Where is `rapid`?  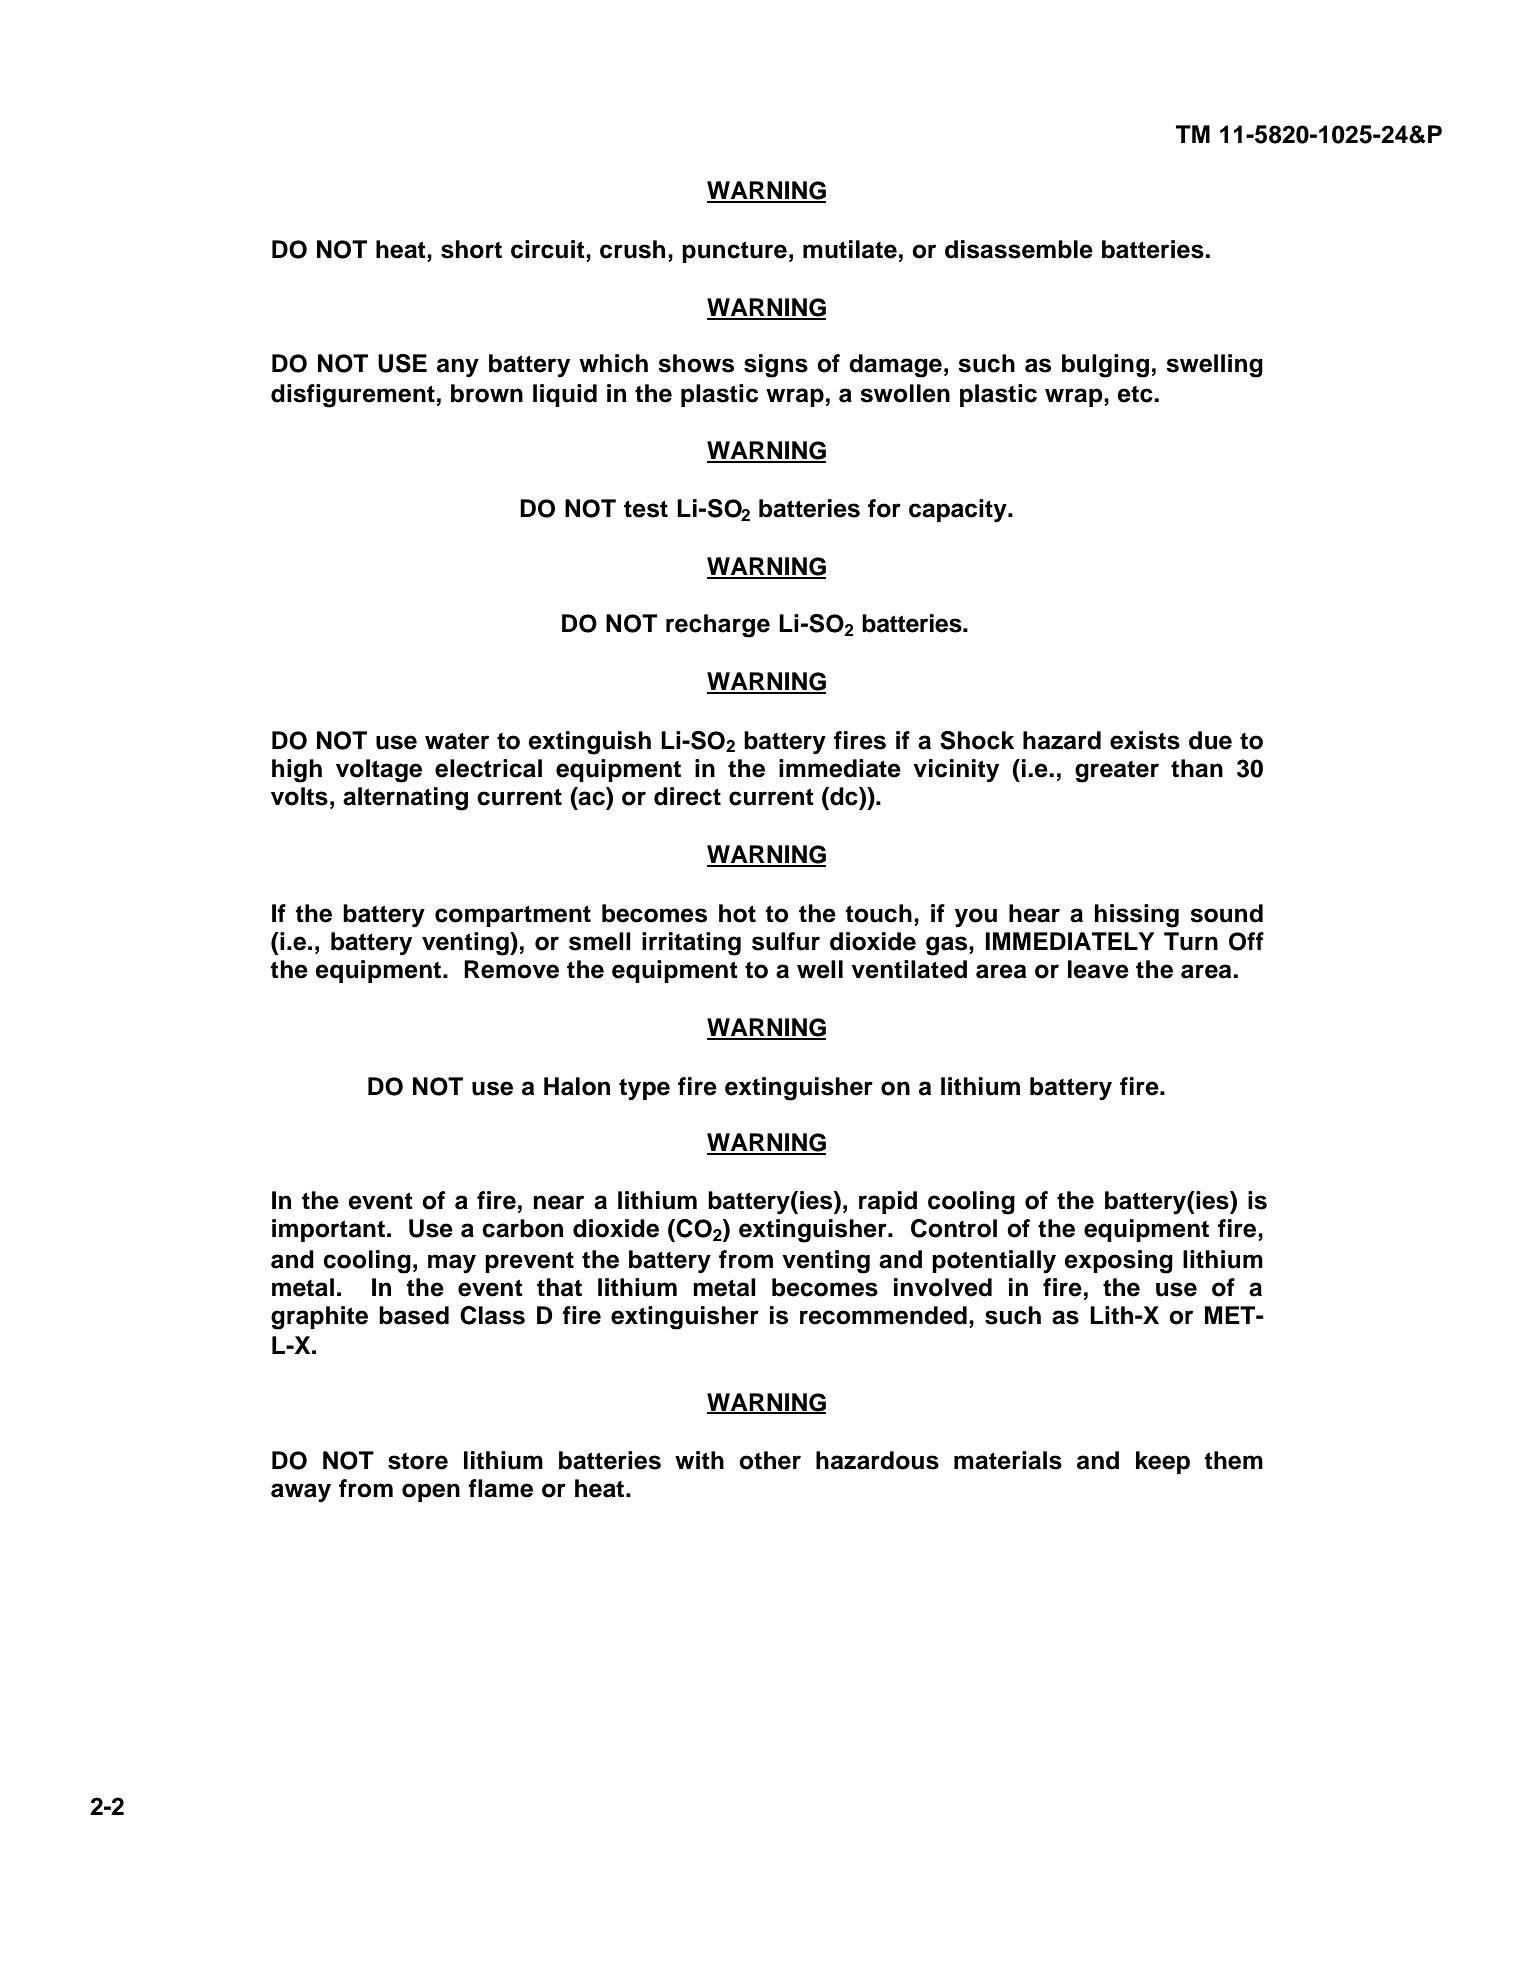 rapid is located at coordinates (888, 1202).
